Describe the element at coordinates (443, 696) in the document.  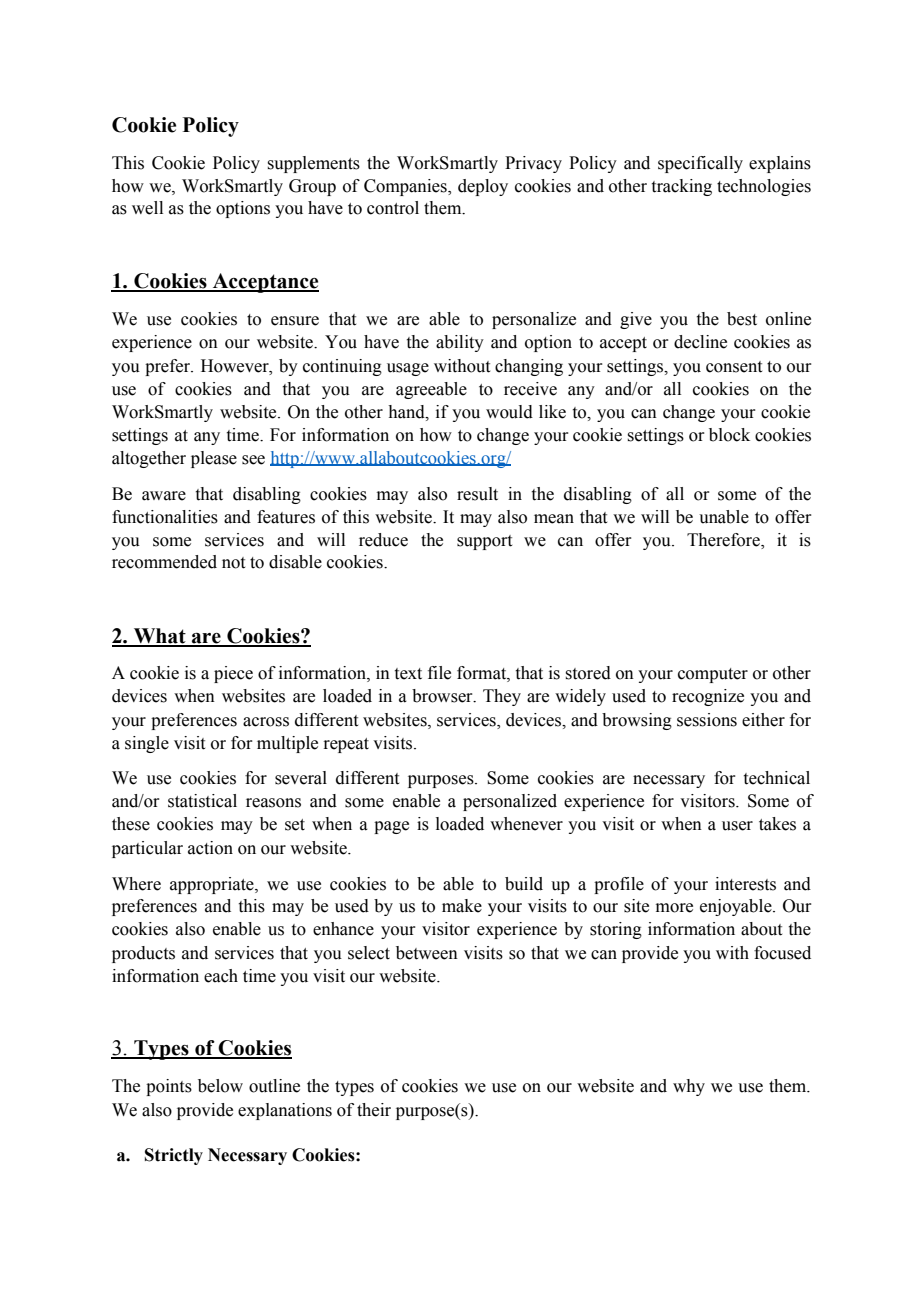
I see `browser` at that location.
